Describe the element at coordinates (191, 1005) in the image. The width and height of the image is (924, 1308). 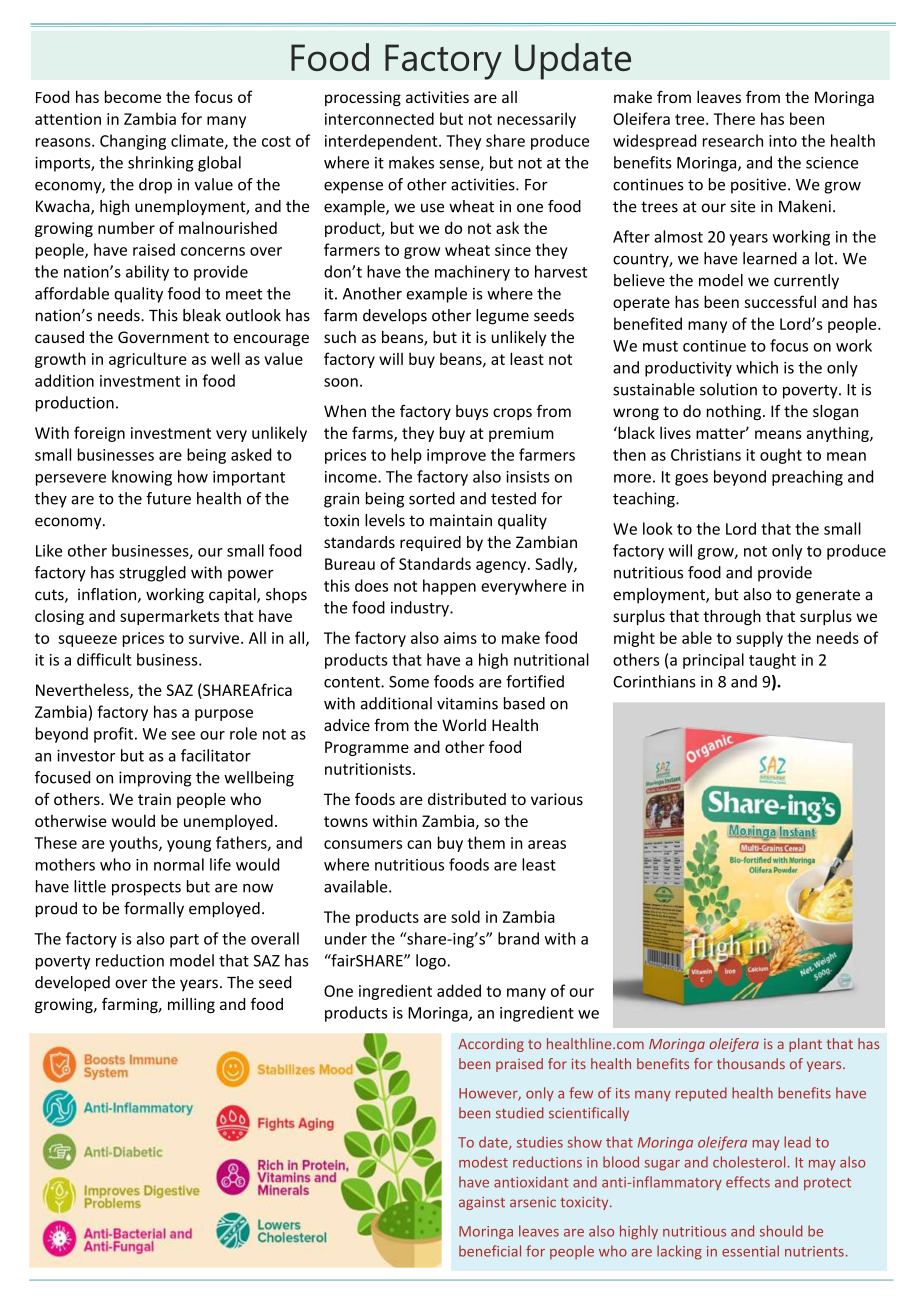
I see `milling` at that location.
